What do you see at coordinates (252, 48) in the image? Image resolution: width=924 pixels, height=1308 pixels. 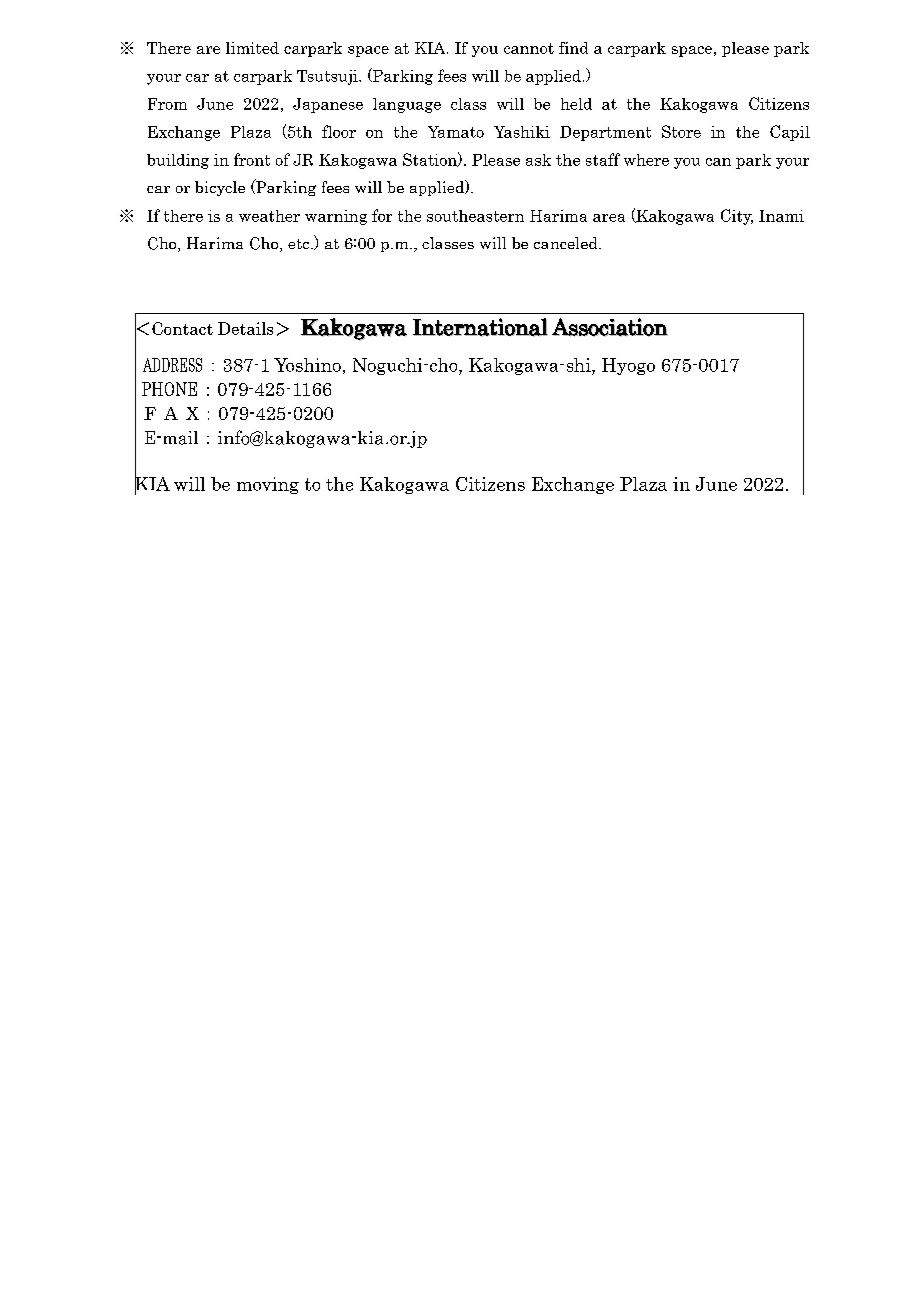 I see `limited` at bounding box center [252, 48].
